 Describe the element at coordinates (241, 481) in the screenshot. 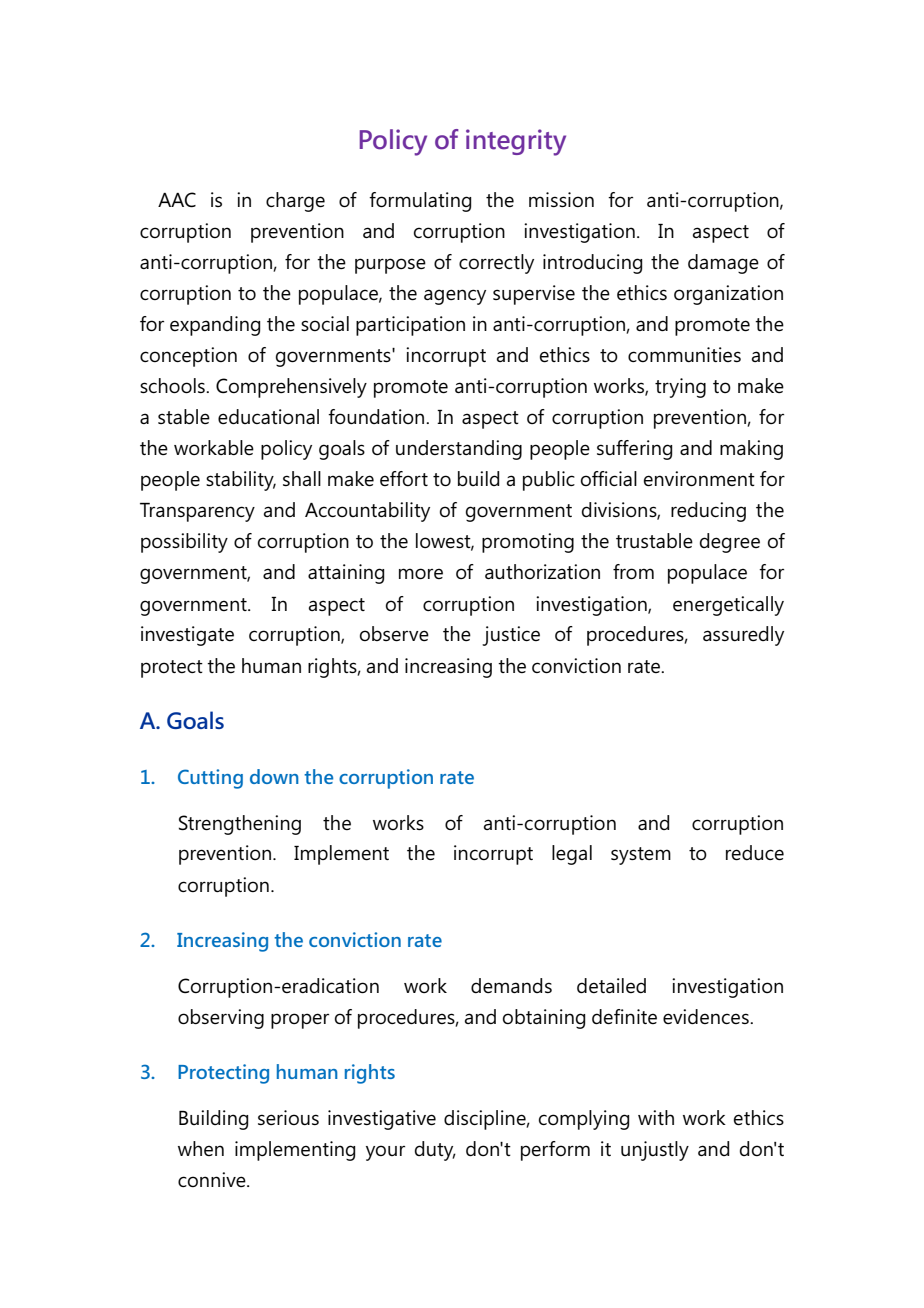

I see `stability` at that location.
